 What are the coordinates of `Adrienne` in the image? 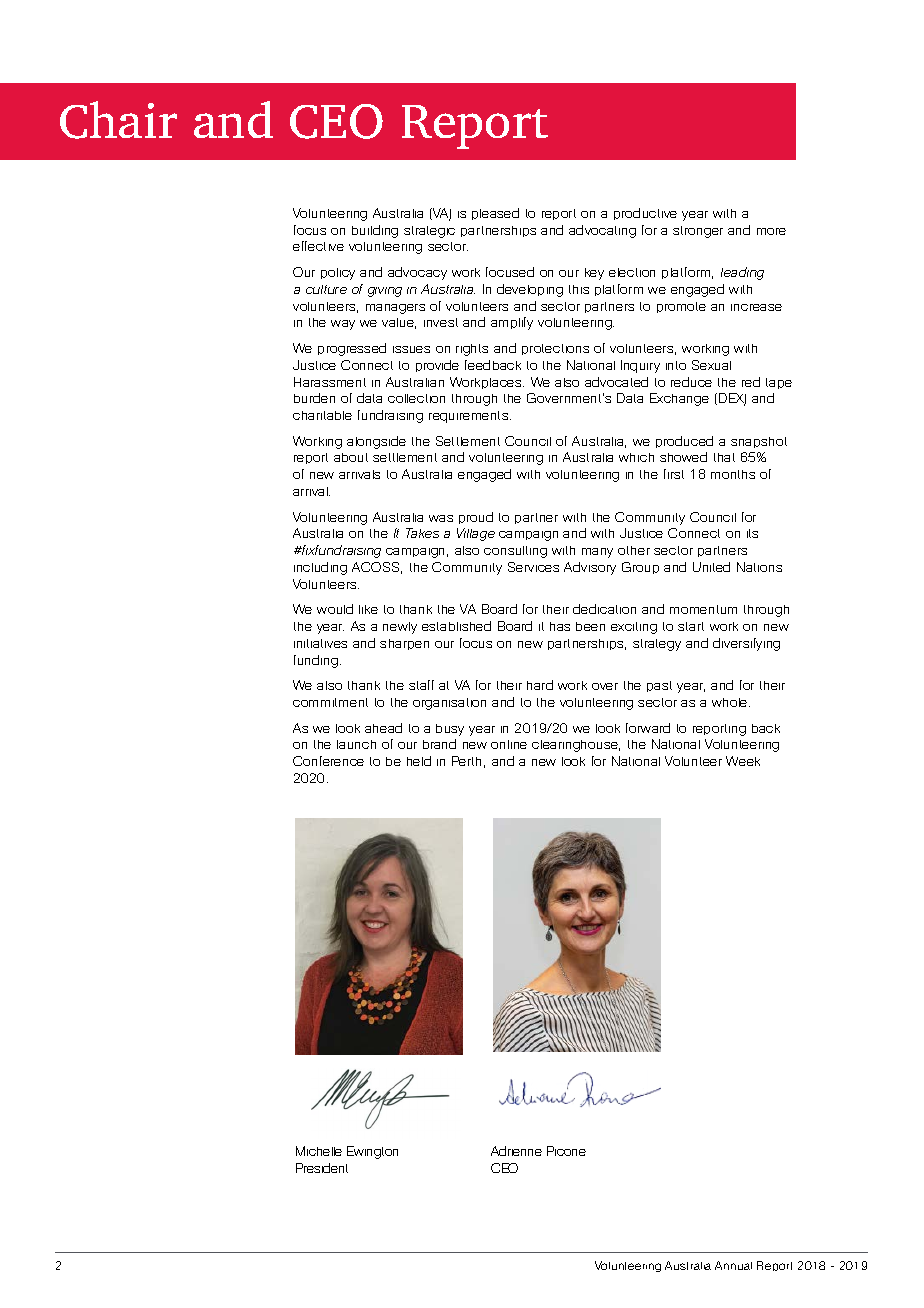 It's located at (516, 1151).
